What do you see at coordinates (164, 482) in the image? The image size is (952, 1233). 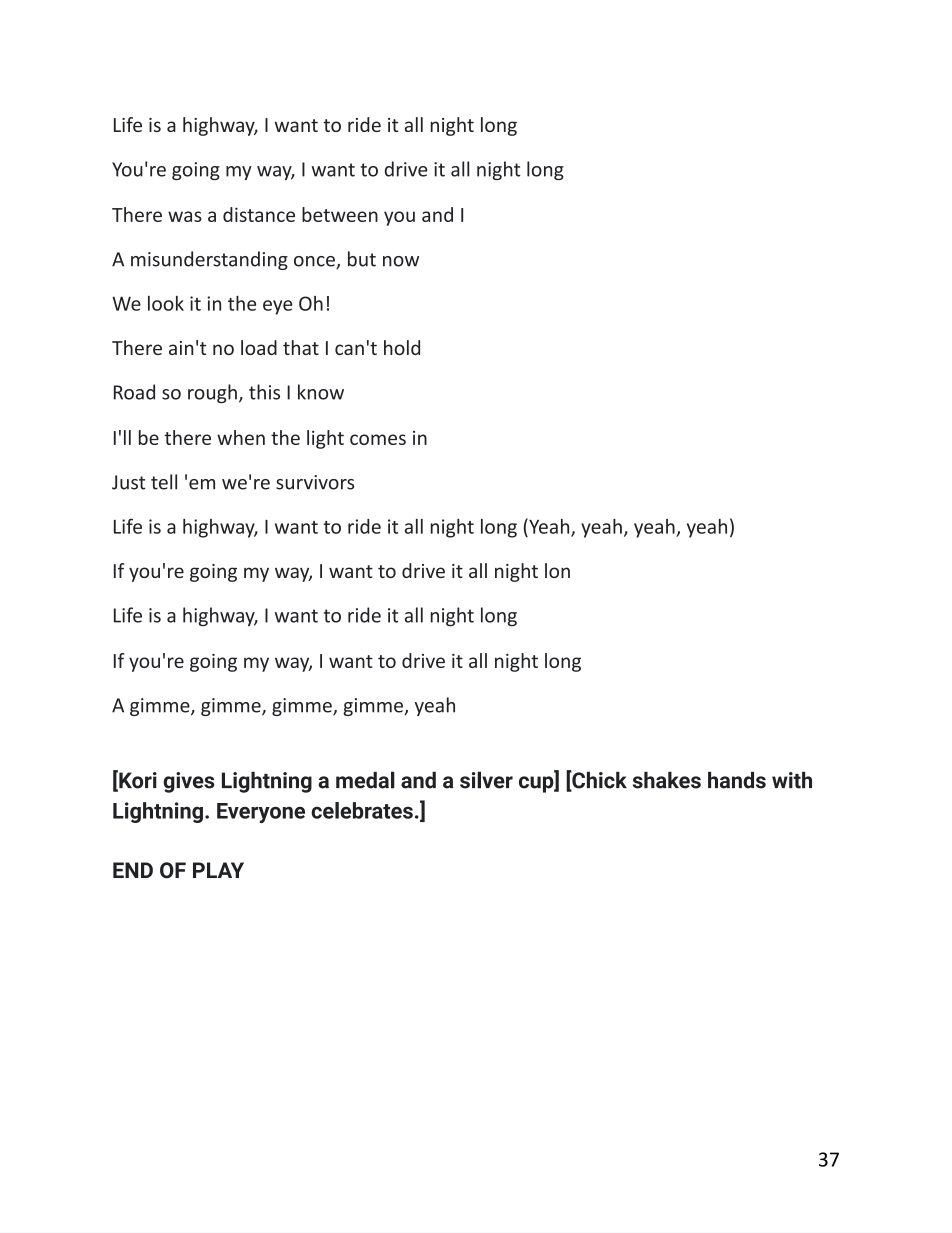 I see `tell` at bounding box center [164, 482].
